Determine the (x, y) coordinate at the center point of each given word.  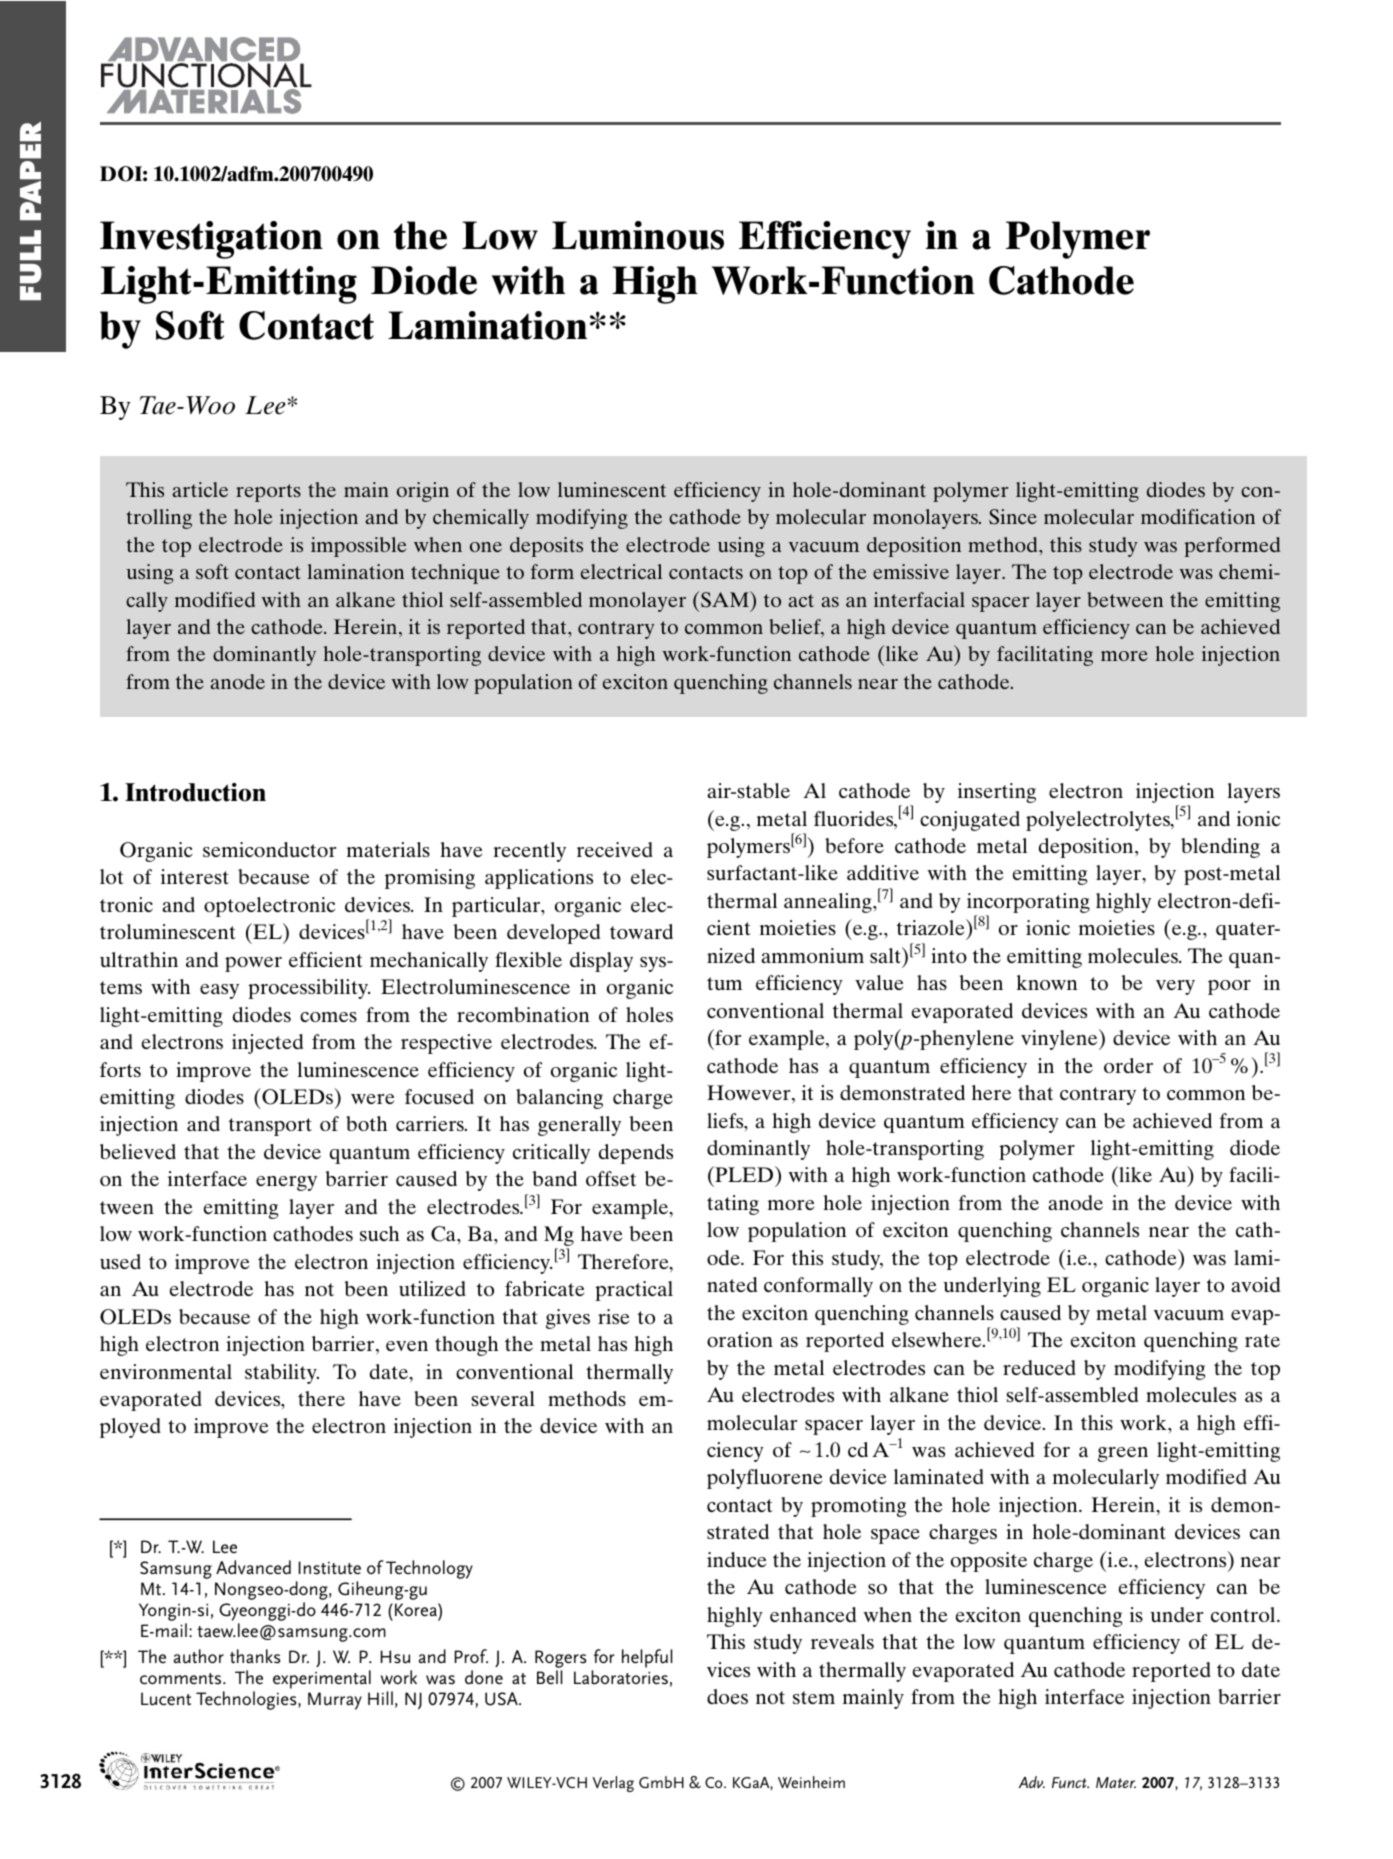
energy (286, 1183)
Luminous (638, 235)
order (1128, 1065)
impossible (358, 547)
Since (1013, 517)
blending (1220, 848)
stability (282, 1374)
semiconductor (269, 849)
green (1123, 1454)
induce (737, 1559)
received (615, 849)
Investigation (211, 240)
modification (1198, 516)
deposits (546, 547)
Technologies (247, 1700)
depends (636, 1154)
